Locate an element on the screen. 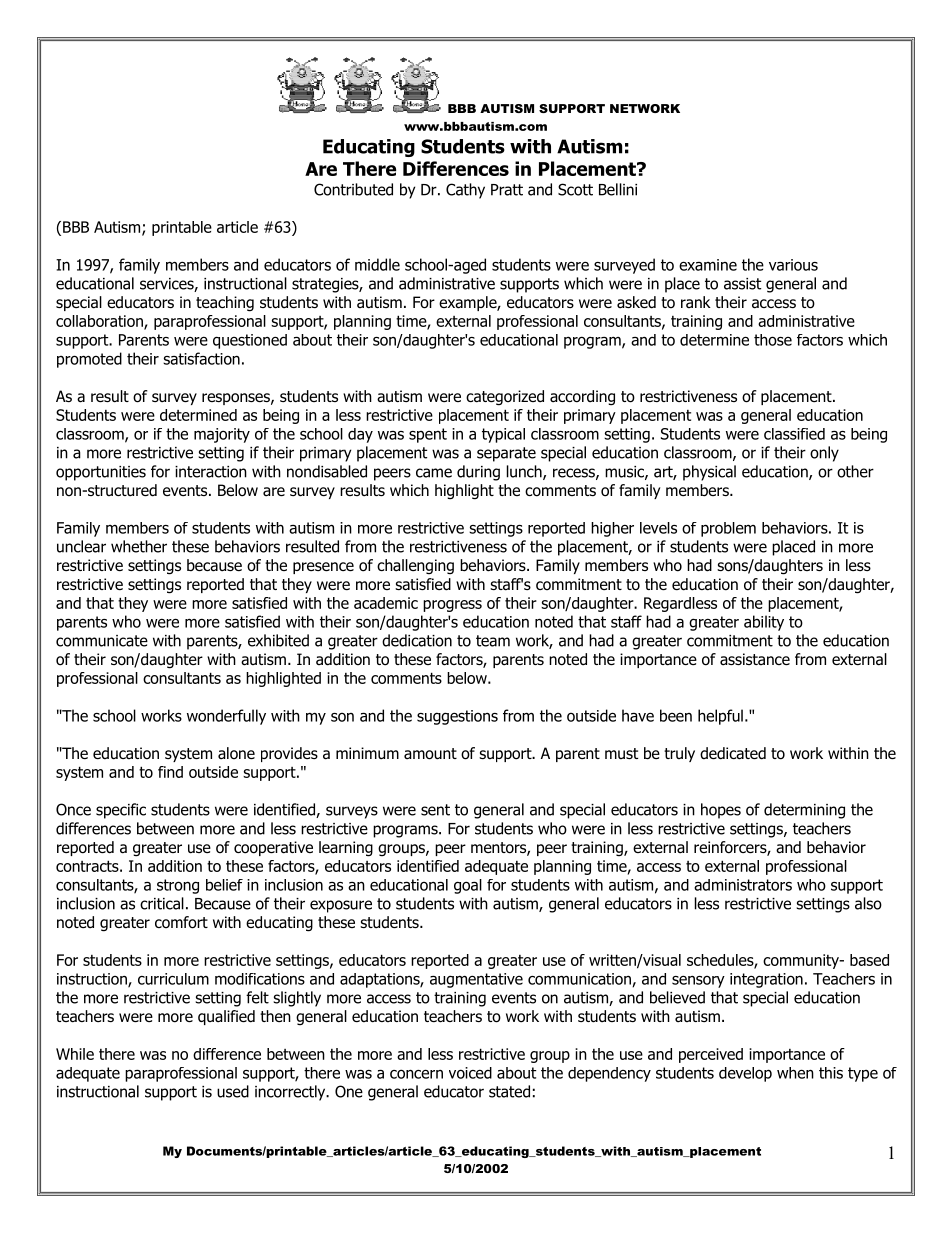 The height and width of the screenshot is (1233, 952). voiced is located at coordinates (470, 1073).
